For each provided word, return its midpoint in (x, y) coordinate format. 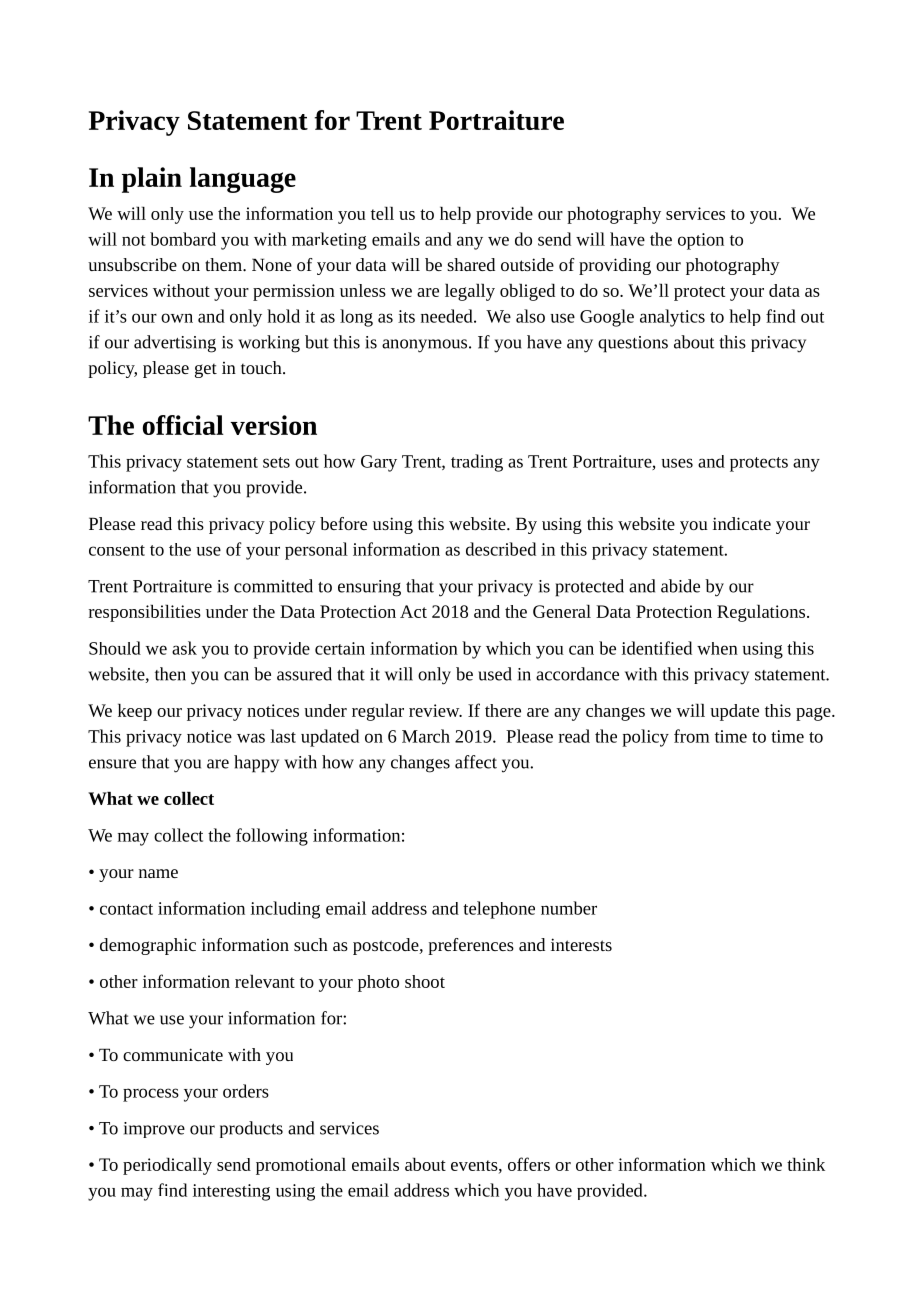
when (717, 648)
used (495, 674)
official (183, 425)
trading (477, 463)
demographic (148, 946)
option (701, 241)
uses (677, 463)
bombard (183, 239)
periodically (167, 1166)
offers (529, 1164)
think (806, 1164)
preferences (471, 946)
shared (471, 264)
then (170, 674)
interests (581, 944)
